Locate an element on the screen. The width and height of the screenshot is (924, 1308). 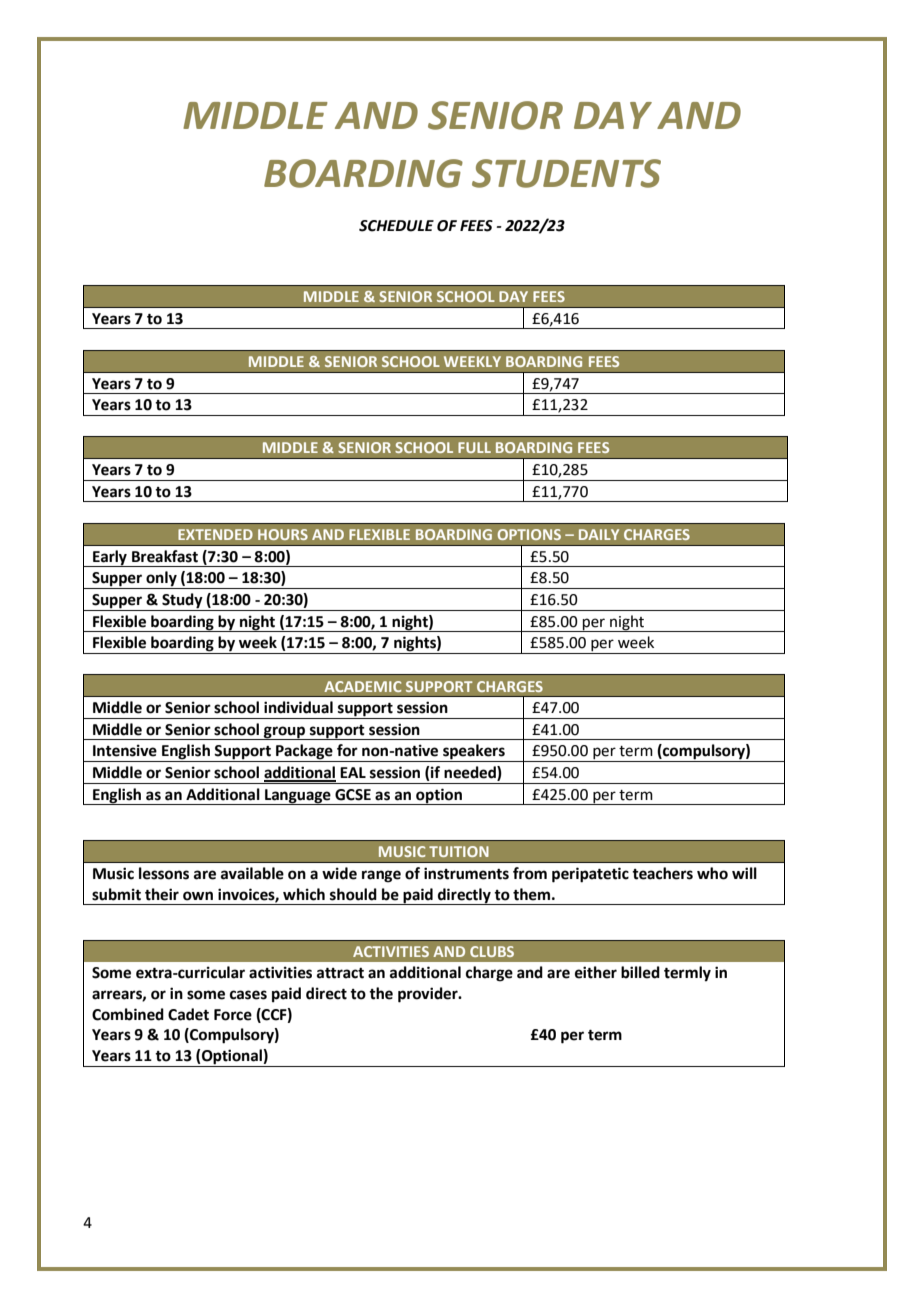
DAILY is located at coordinates (599, 534).
